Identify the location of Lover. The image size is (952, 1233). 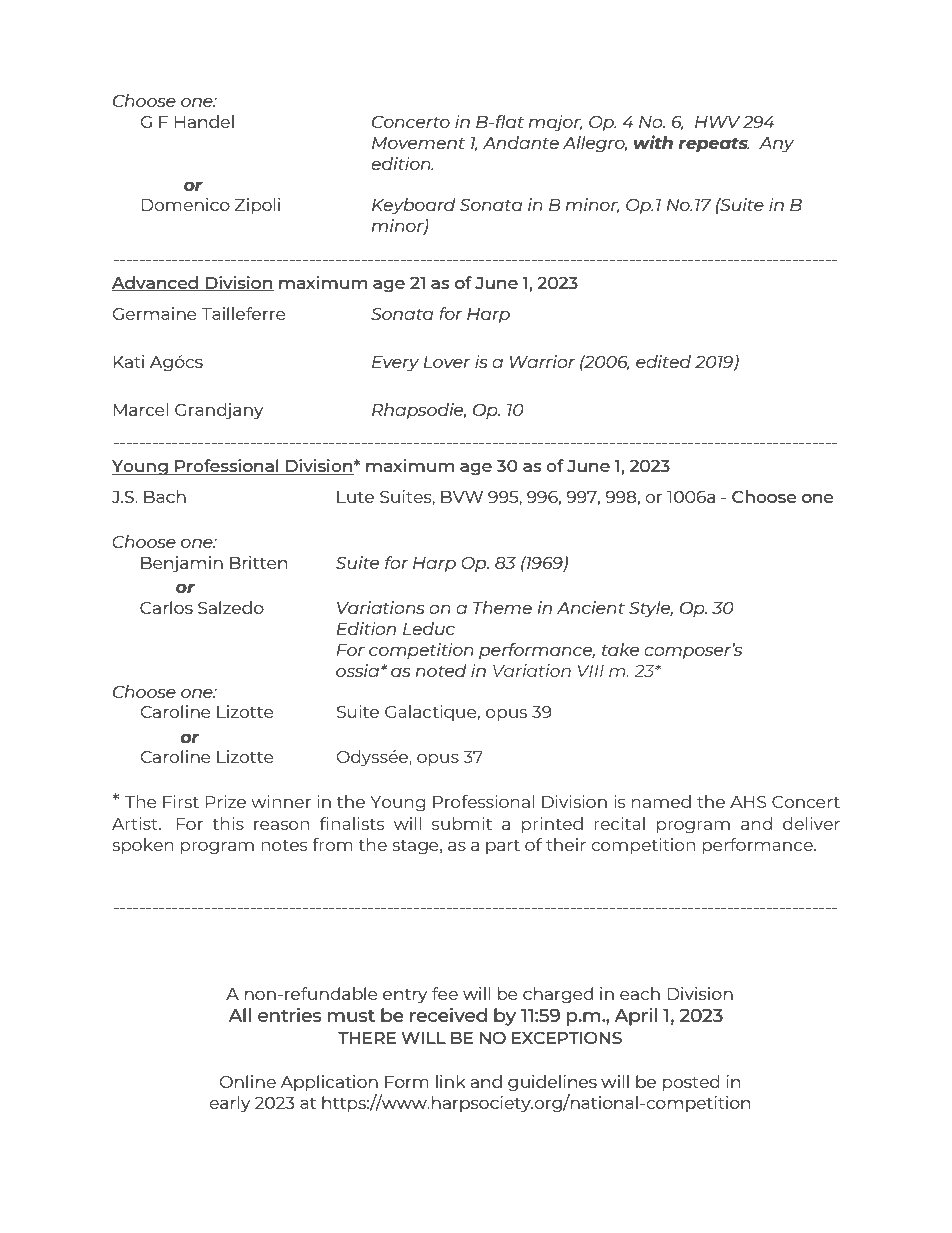
(446, 362).
